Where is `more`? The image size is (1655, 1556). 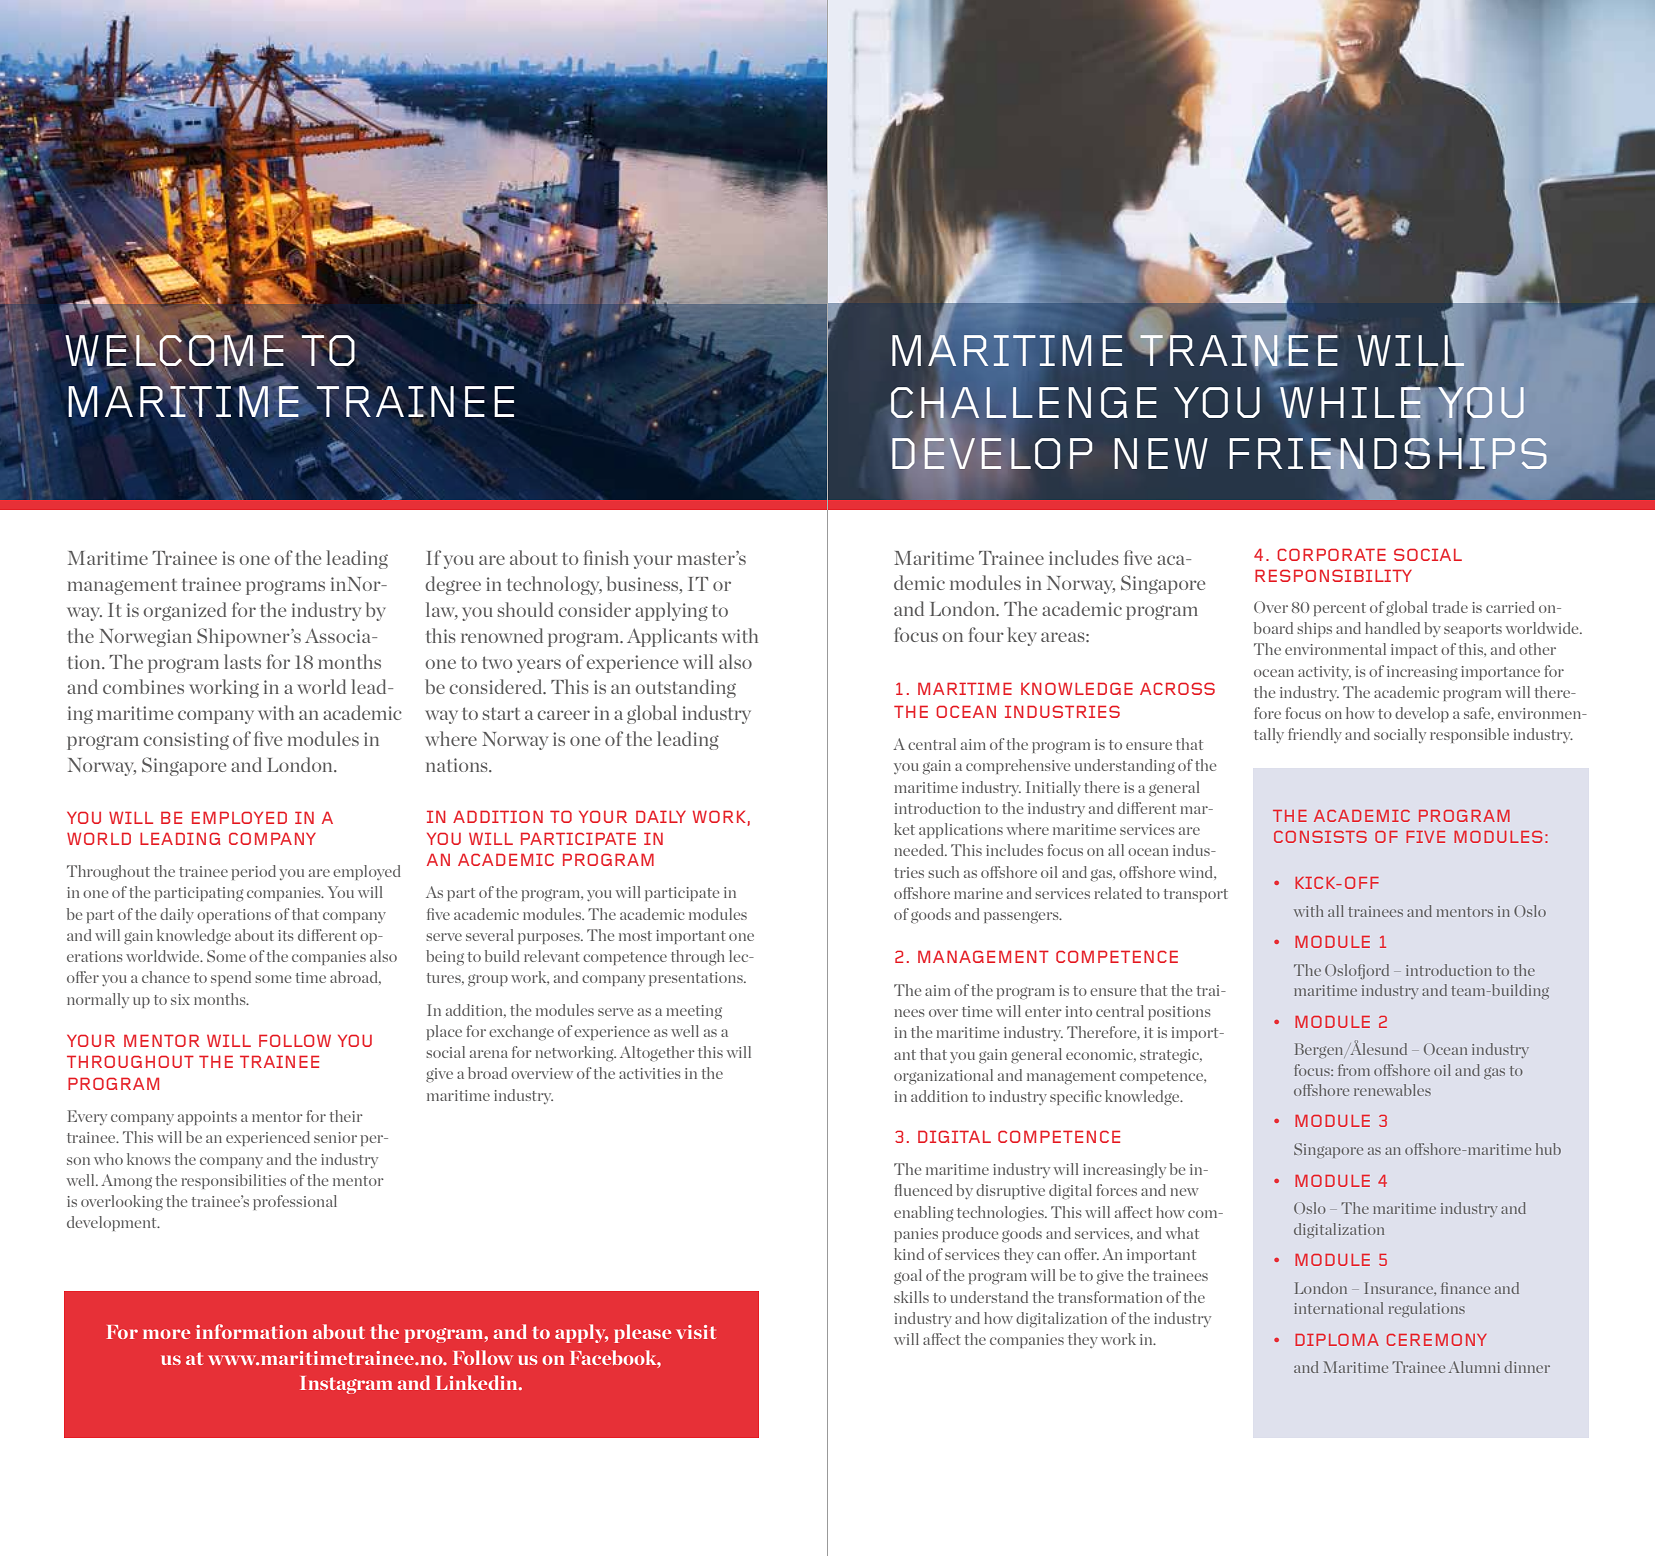 more is located at coordinates (166, 1334).
